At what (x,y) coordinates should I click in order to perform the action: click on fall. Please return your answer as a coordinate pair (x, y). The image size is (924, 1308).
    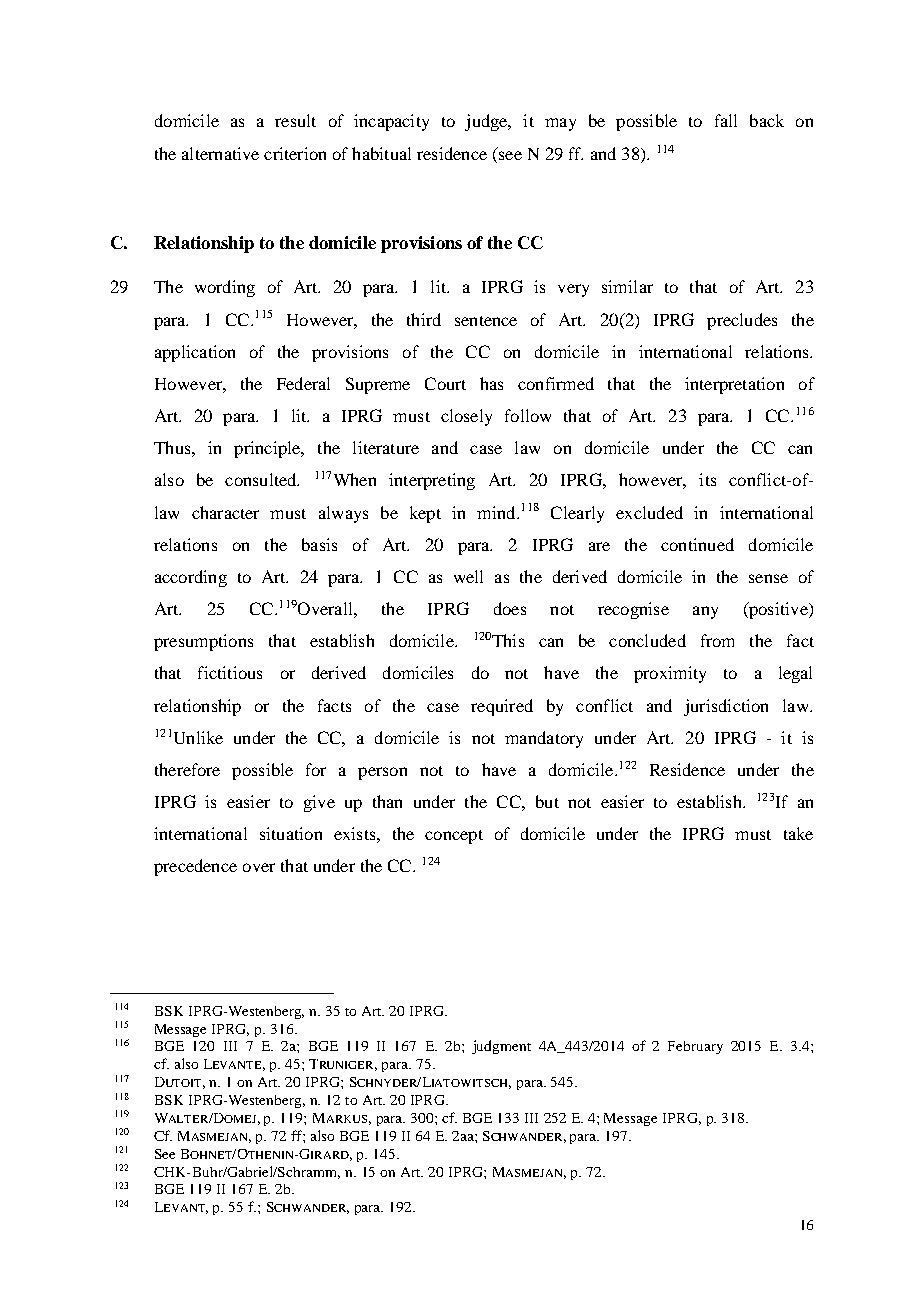
    Looking at the image, I should click on (726, 120).
